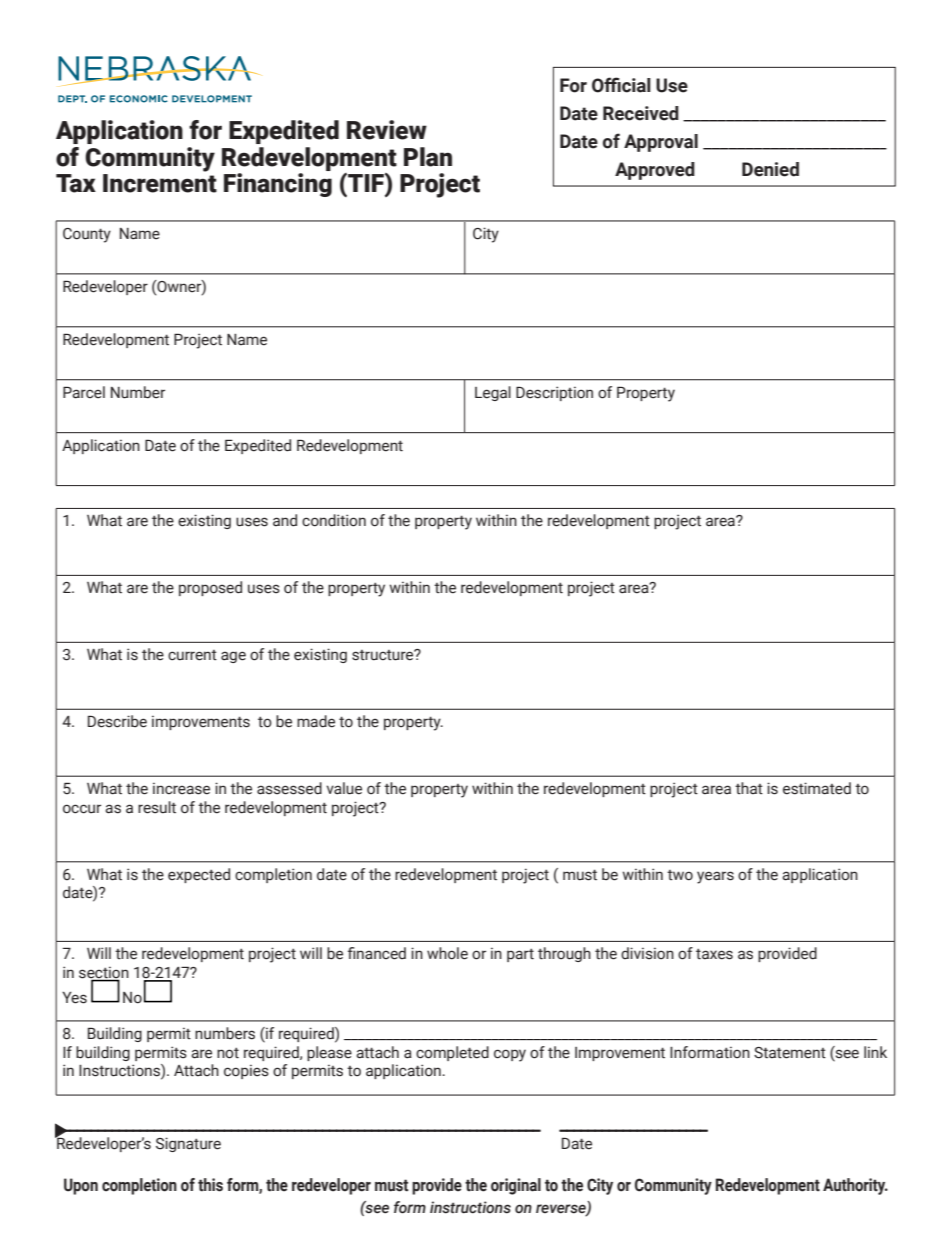 The width and height of the page is (952, 1233). I want to click on Increment, so click(160, 183).
